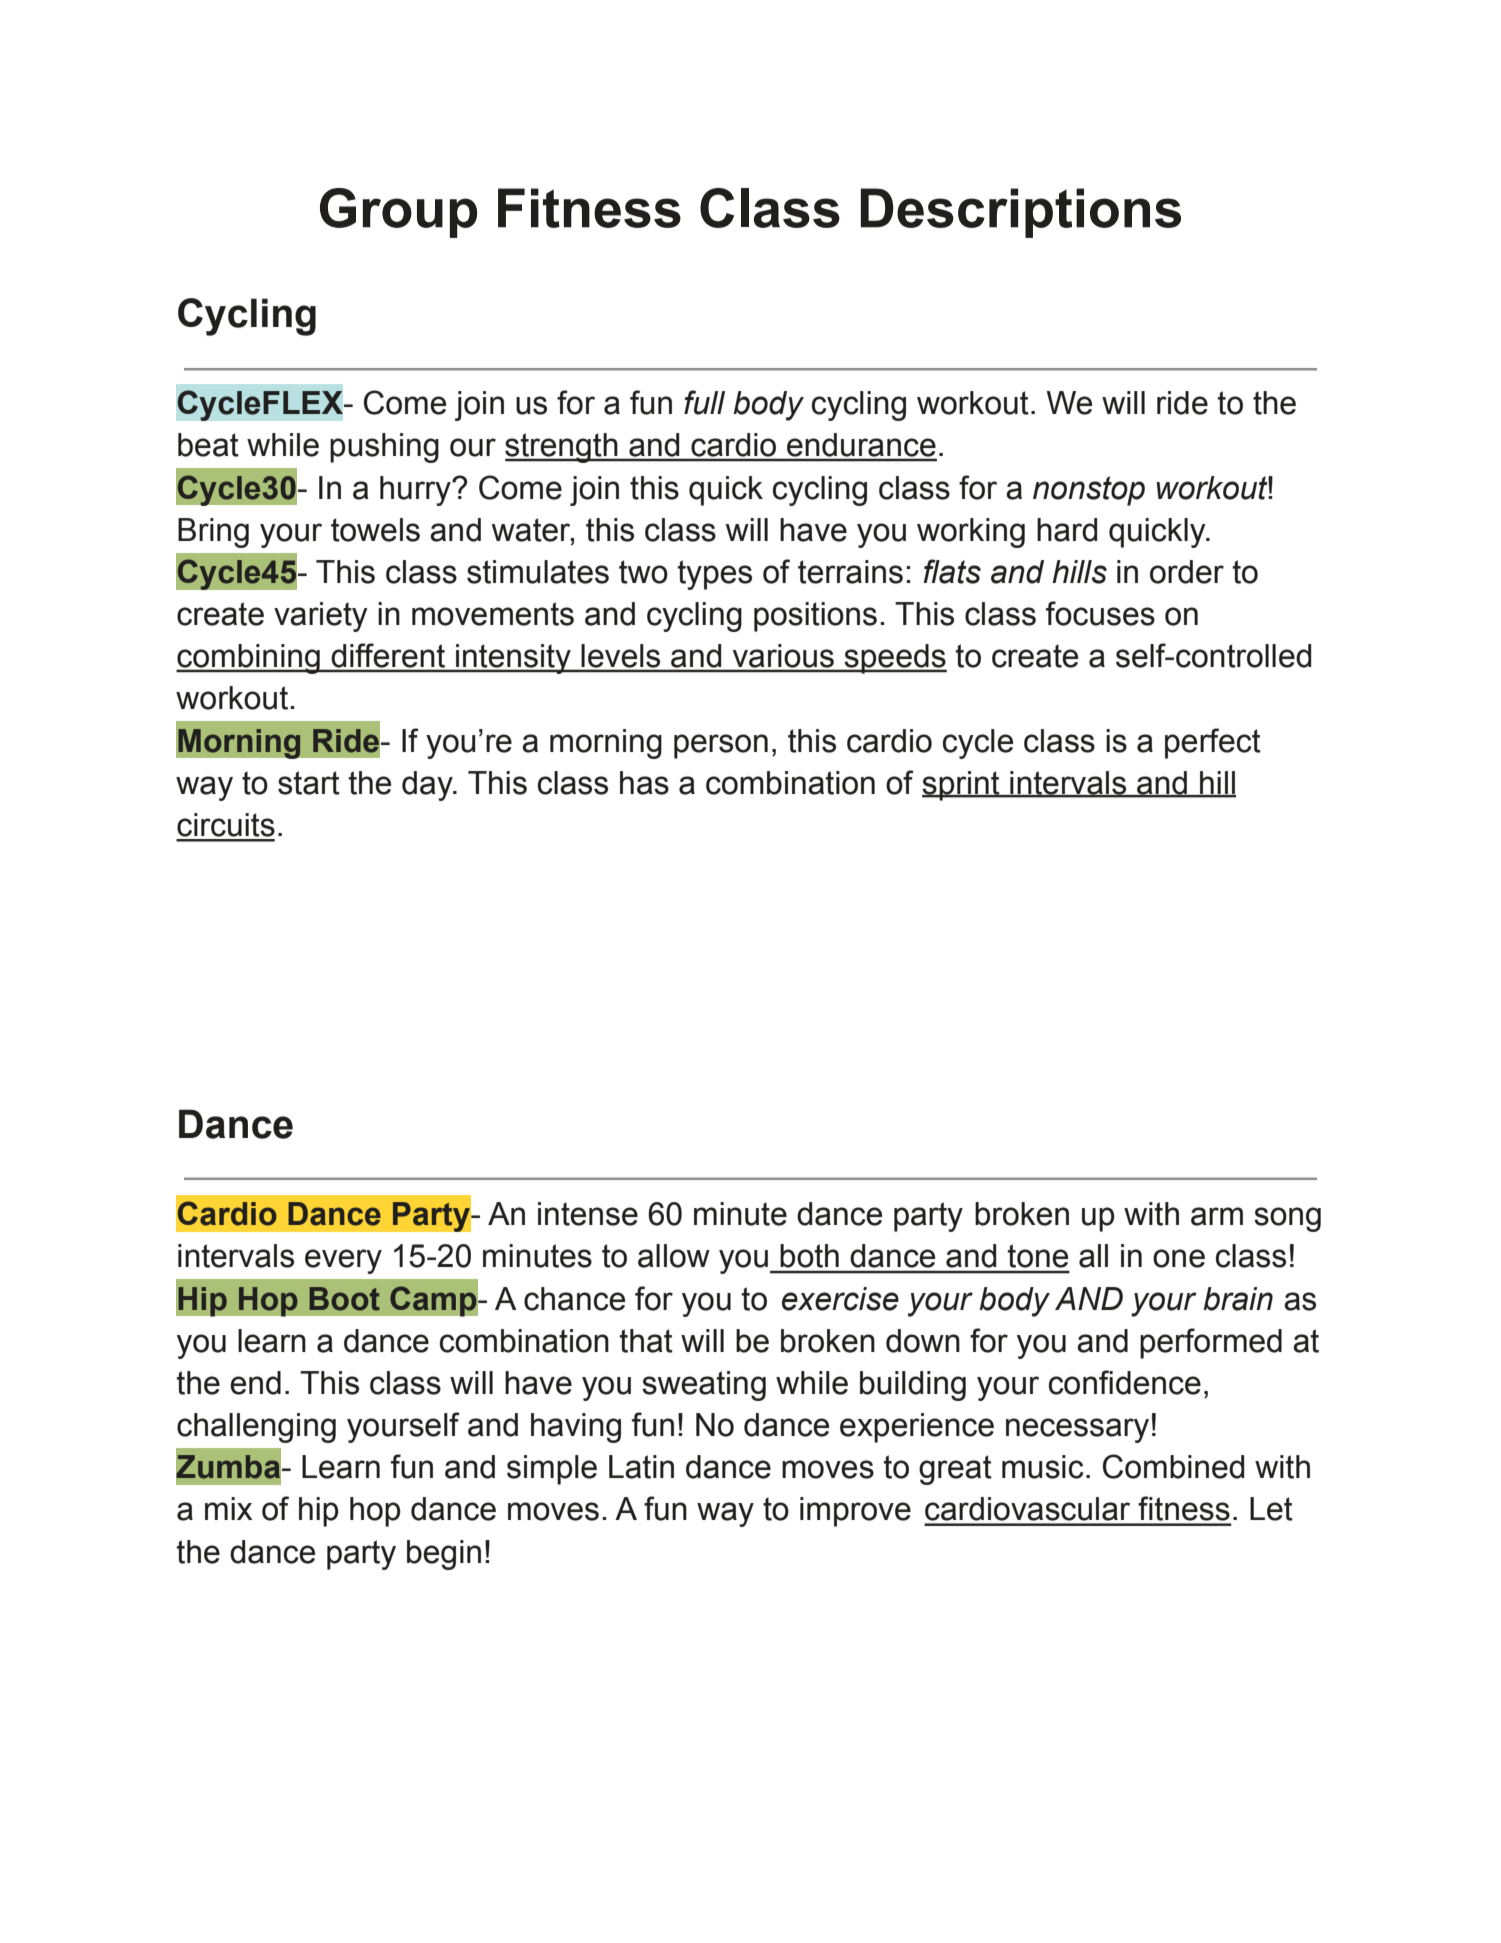 The height and width of the page is (1943, 1501). I want to click on Combined, so click(1173, 1466).
